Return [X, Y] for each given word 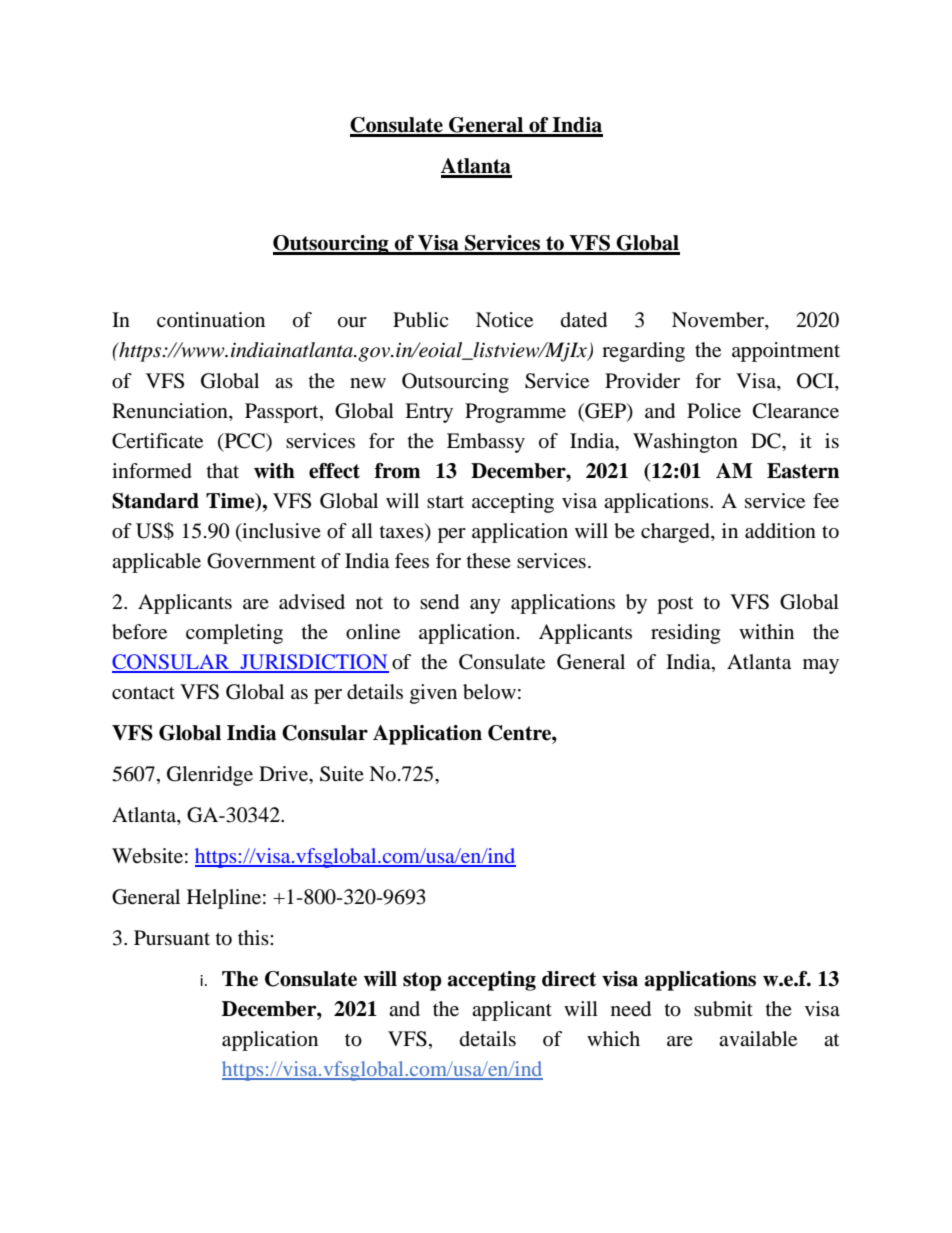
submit [723, 1009]
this [254, 937]
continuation [211, 320]
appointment [786, 352]
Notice [504, 320]
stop [422, 981]
